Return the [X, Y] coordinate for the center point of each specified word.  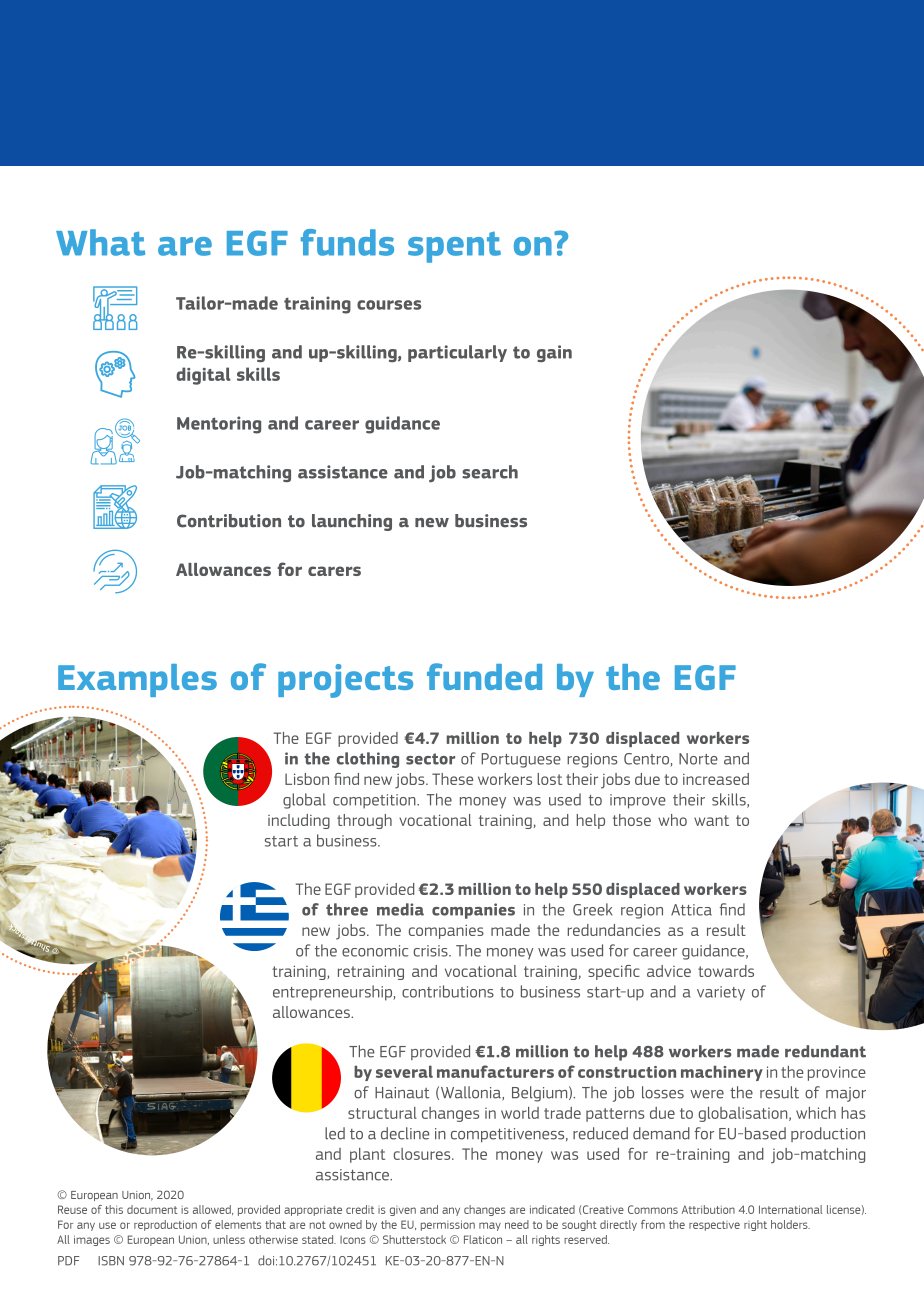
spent [454, 247]
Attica [691, 910]
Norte [698, 759]
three [347, 909]
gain [554, 353]
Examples [137, 680]
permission [448, 1225]
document [152, 1209]
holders [790, 1224]
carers [334, 571]
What [100, 242]
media [400, 909]
